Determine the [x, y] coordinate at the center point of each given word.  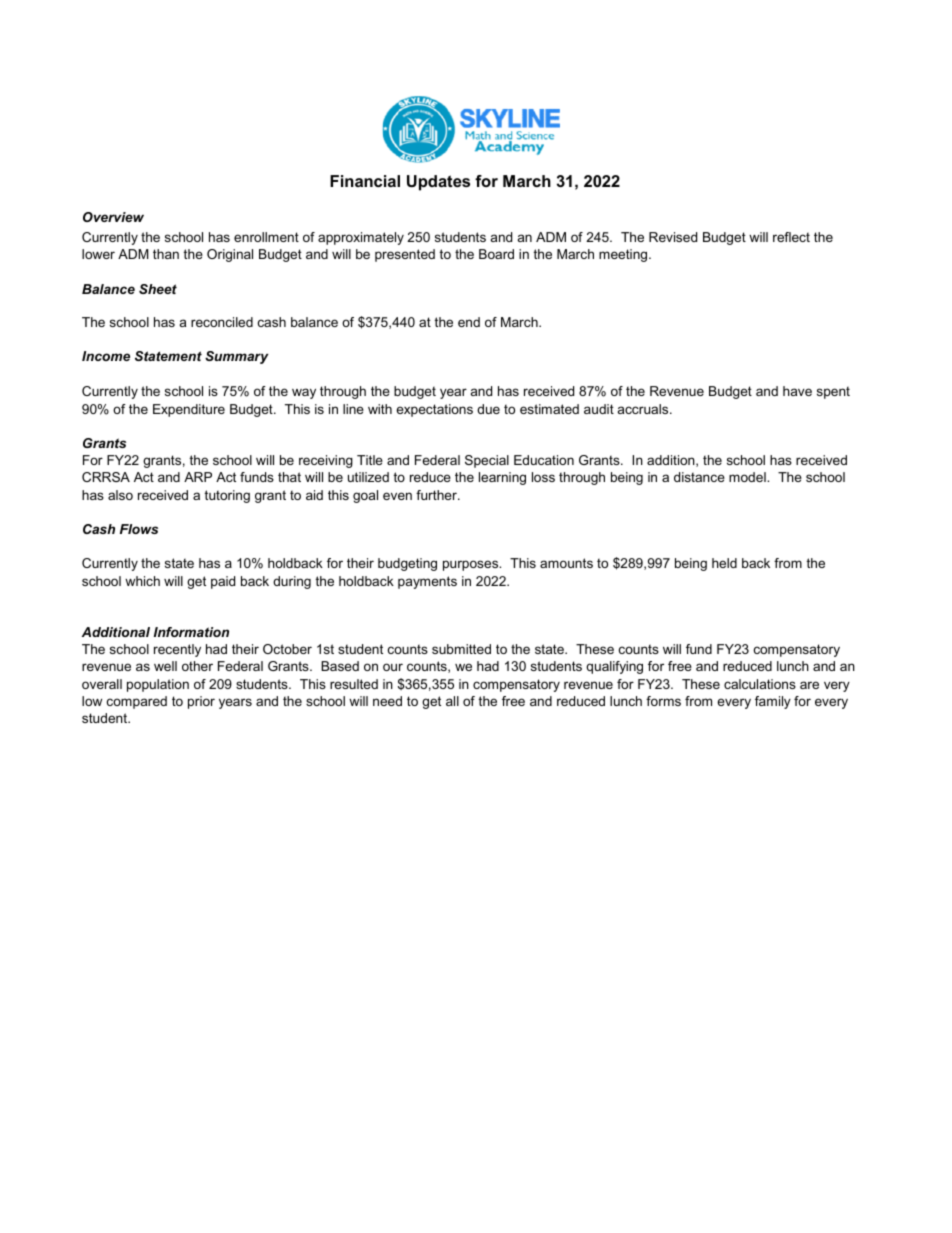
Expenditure [189, 410]
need [387, 701]
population [158, 685]
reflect [791, 237]
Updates [438, 183]
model [748, 477]
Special [487, 461]
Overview [113, 217]
